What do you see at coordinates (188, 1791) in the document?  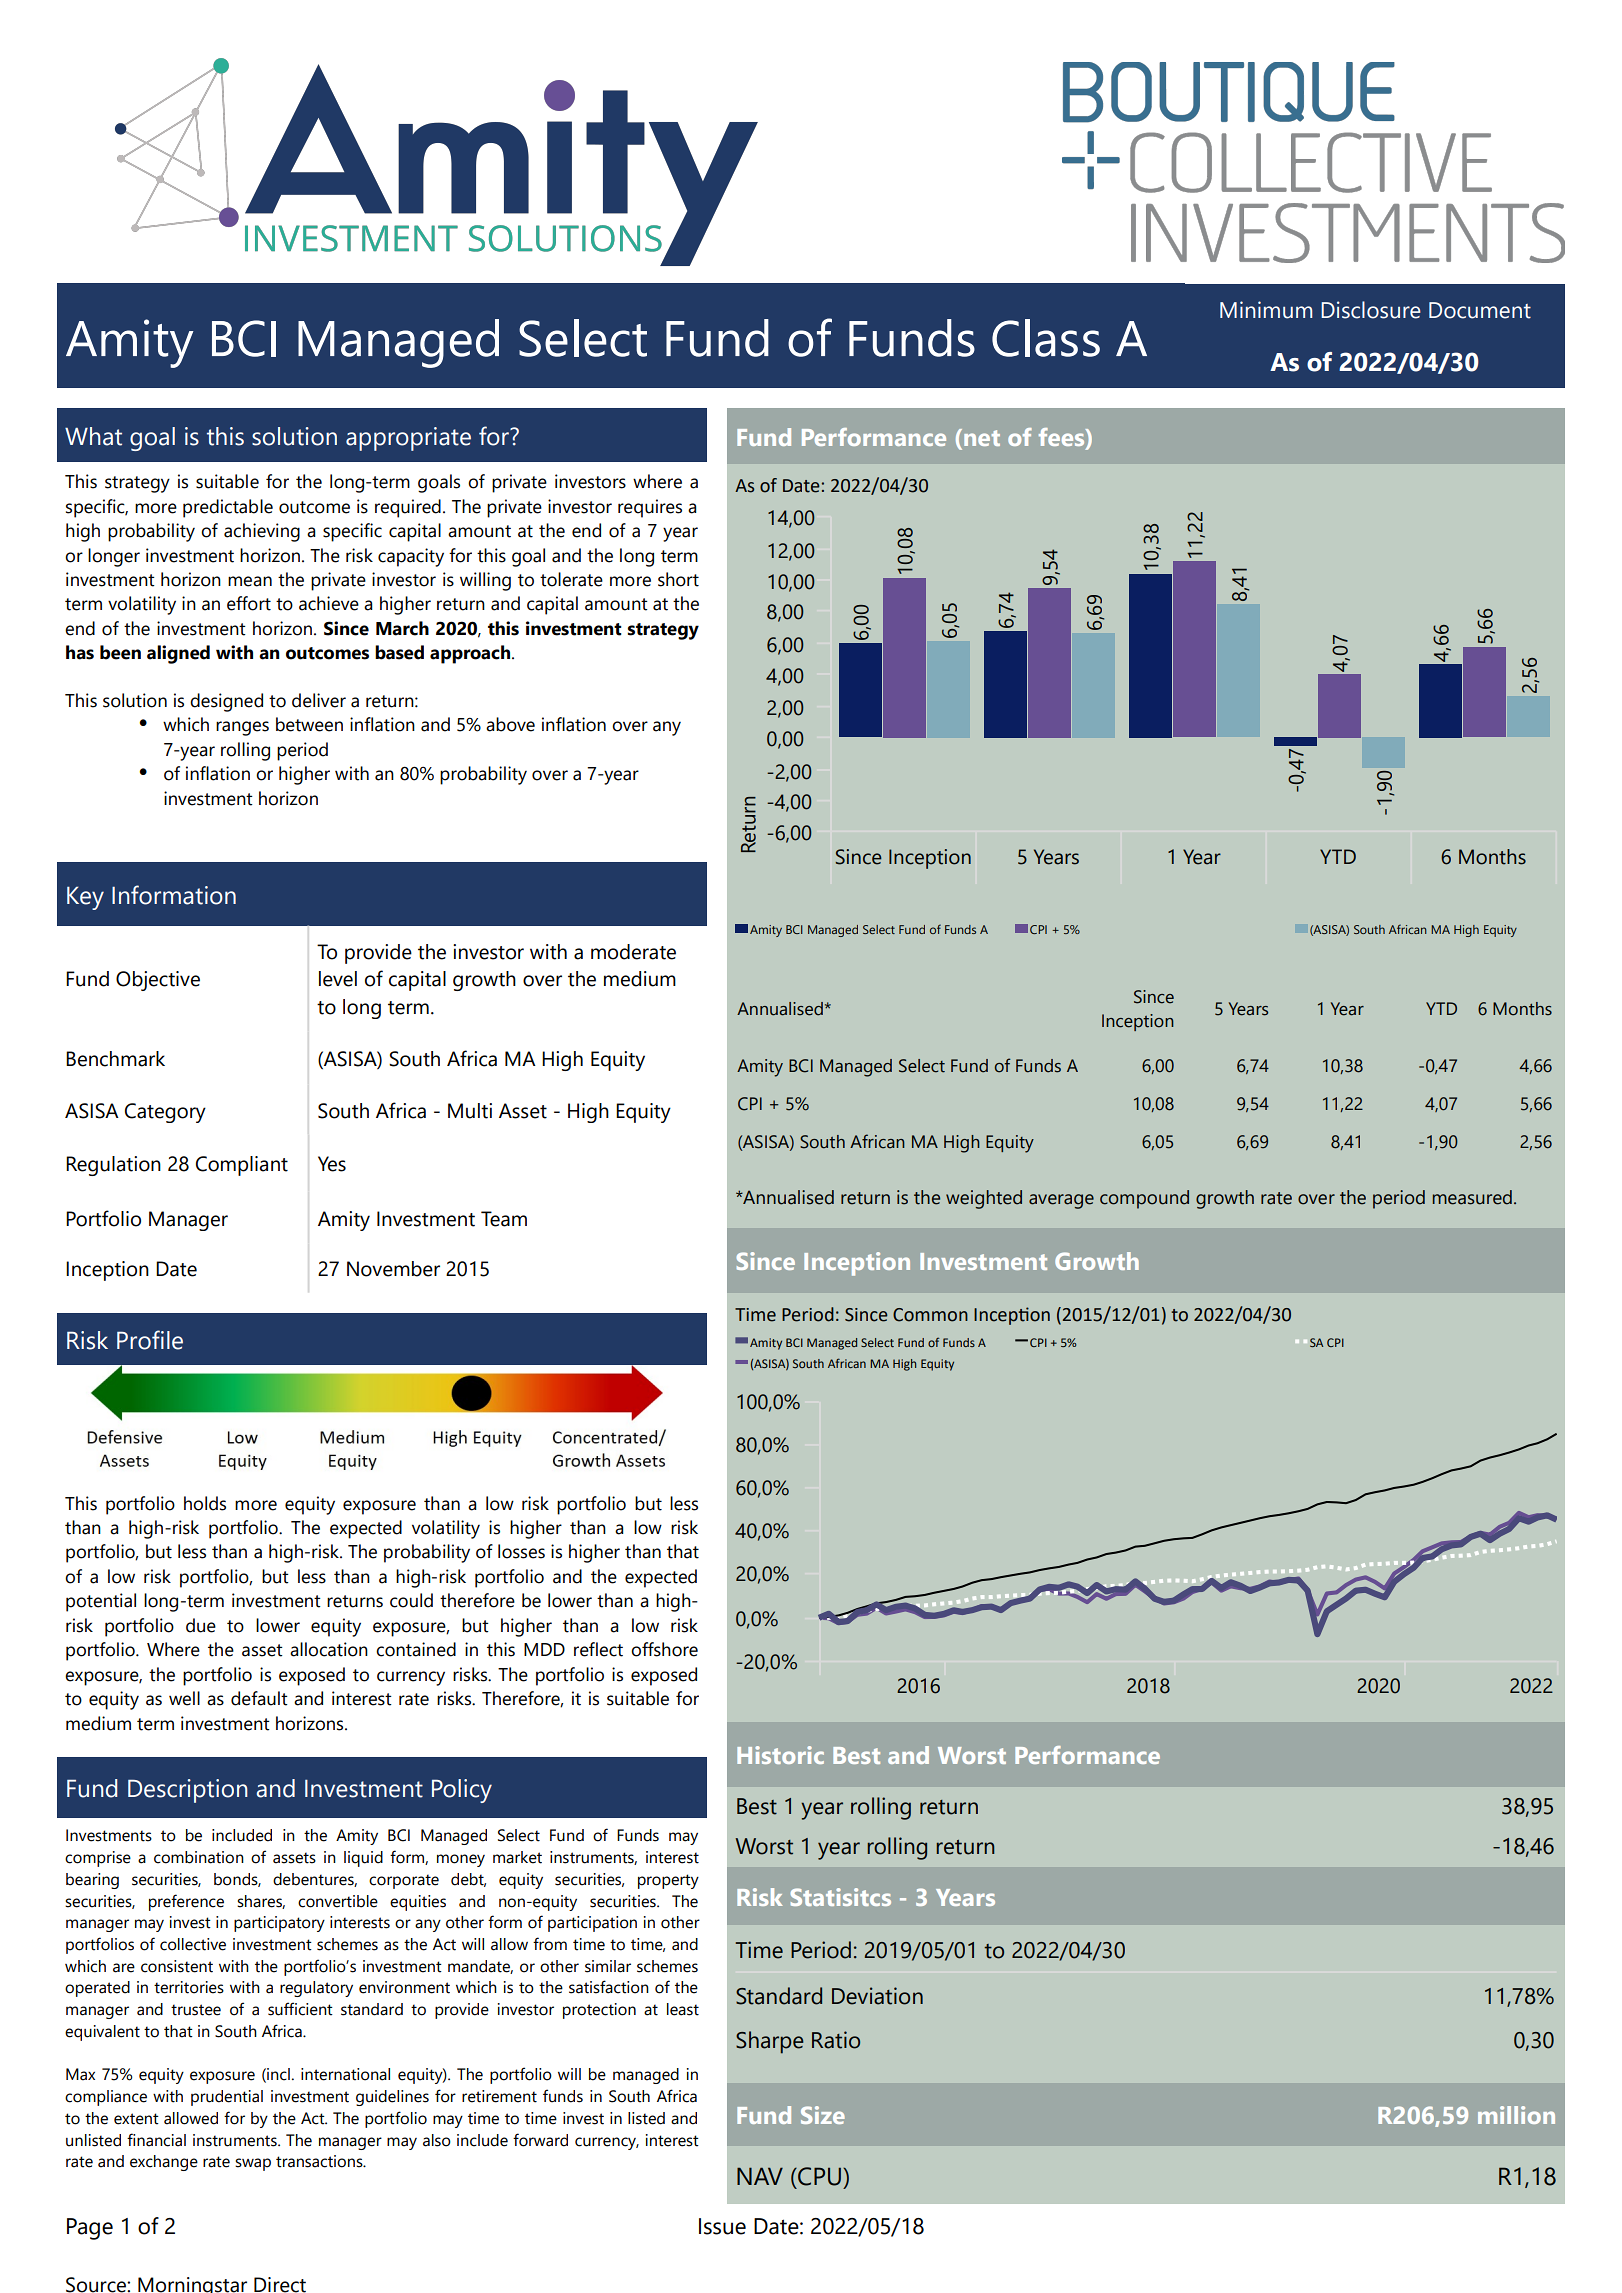 I see `Description` at bounding box center [188, 1791].
